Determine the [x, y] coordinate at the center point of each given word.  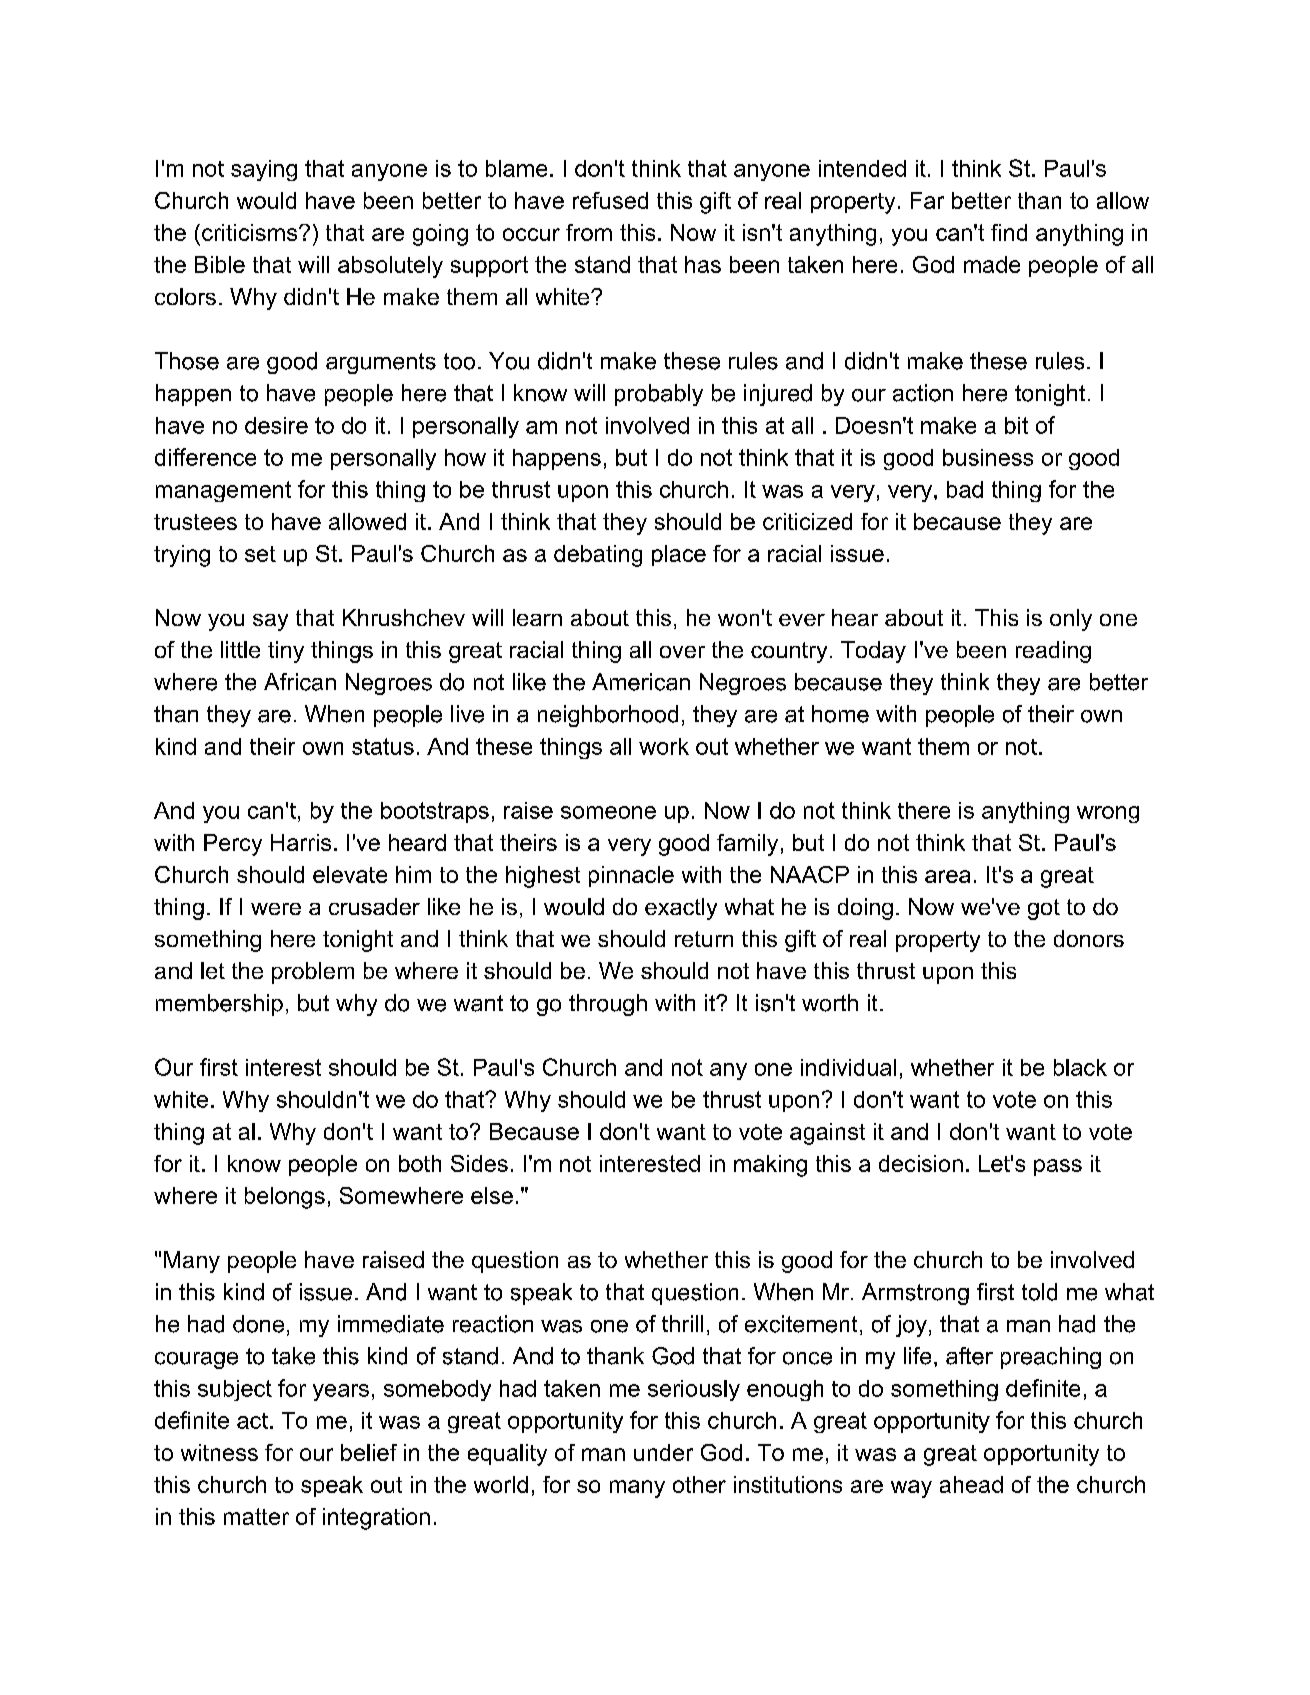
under [663, 1452]
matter [256, 1516]
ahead [971, 1484]
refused [610, 200]
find [1009, 232]
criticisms [249, 232]
